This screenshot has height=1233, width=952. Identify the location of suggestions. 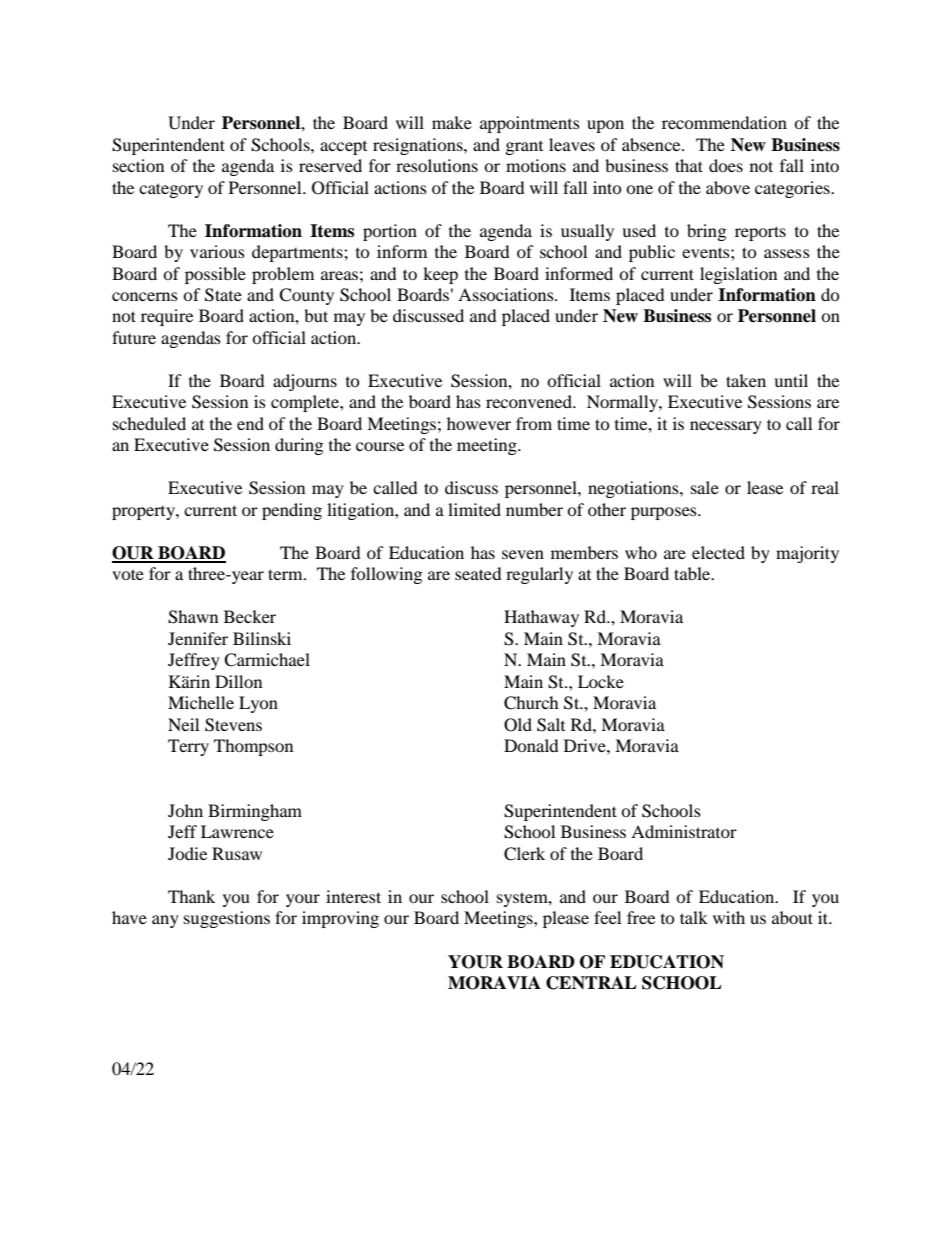
(227, 919).
